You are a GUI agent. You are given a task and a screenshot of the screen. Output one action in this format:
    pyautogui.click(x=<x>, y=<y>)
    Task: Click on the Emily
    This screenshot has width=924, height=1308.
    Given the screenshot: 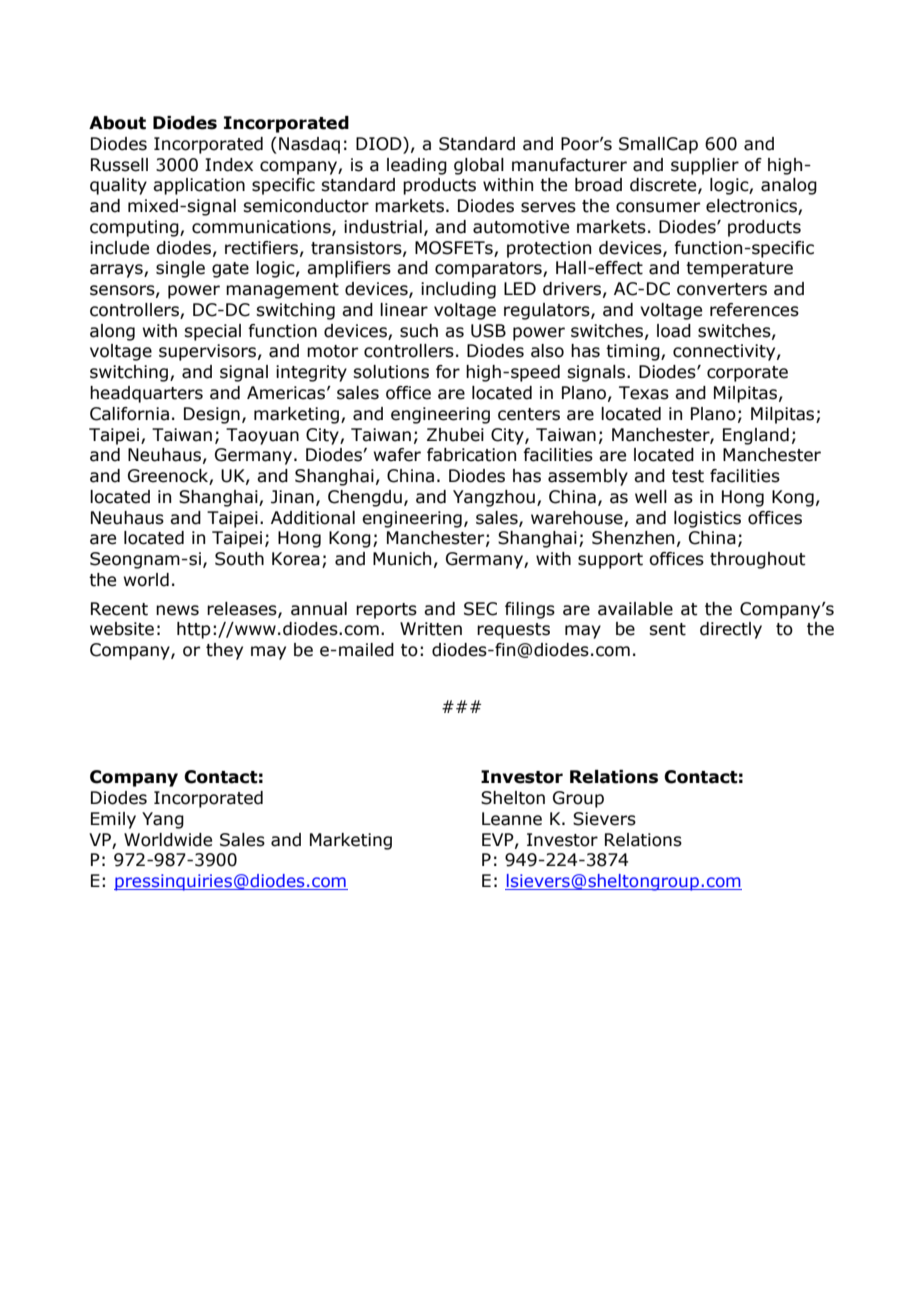 What is the action you would take?
    pyautogui.click(x=113, y=820)
